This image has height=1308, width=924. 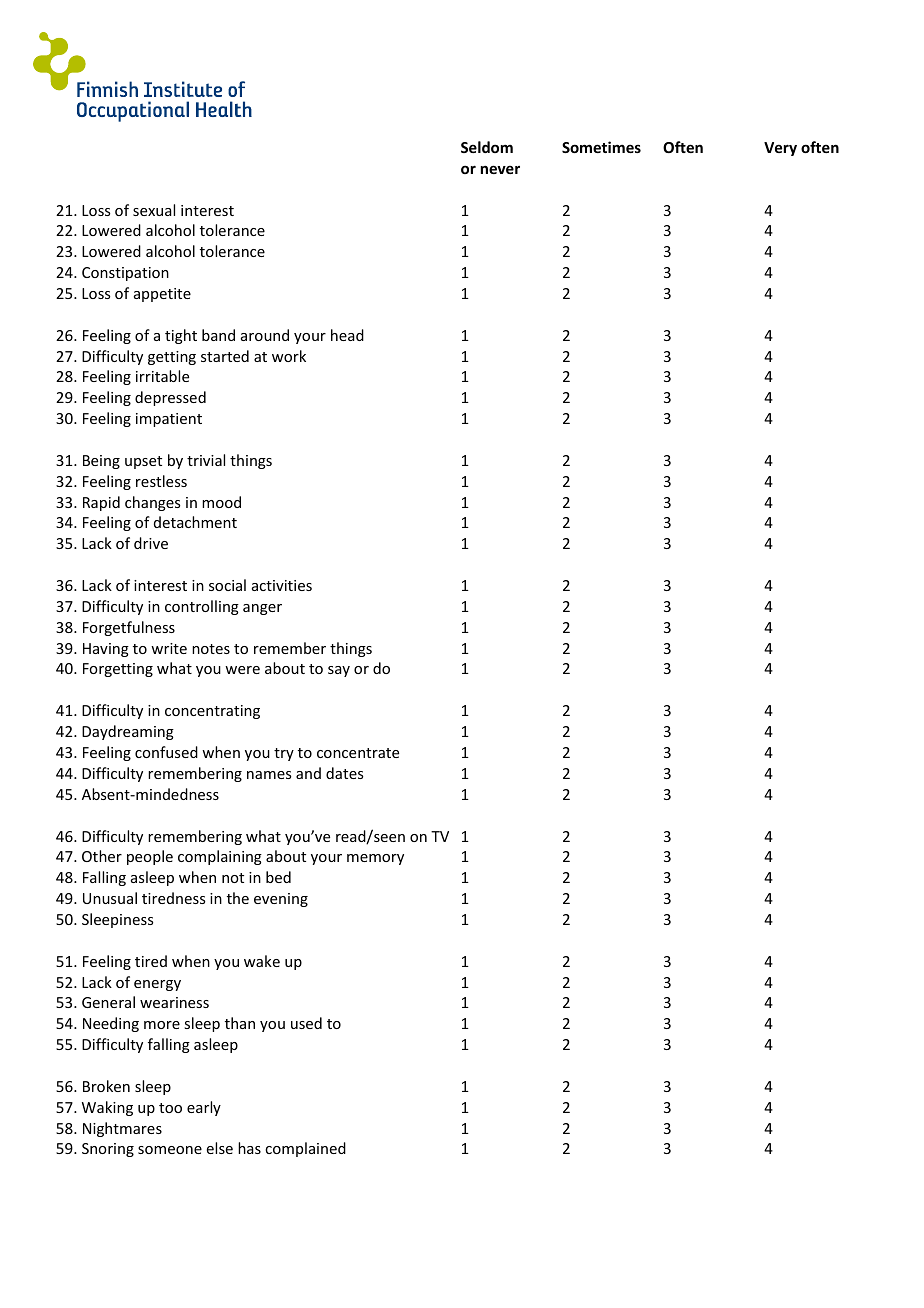 I want to click on people, so click(x=150, y=857).
